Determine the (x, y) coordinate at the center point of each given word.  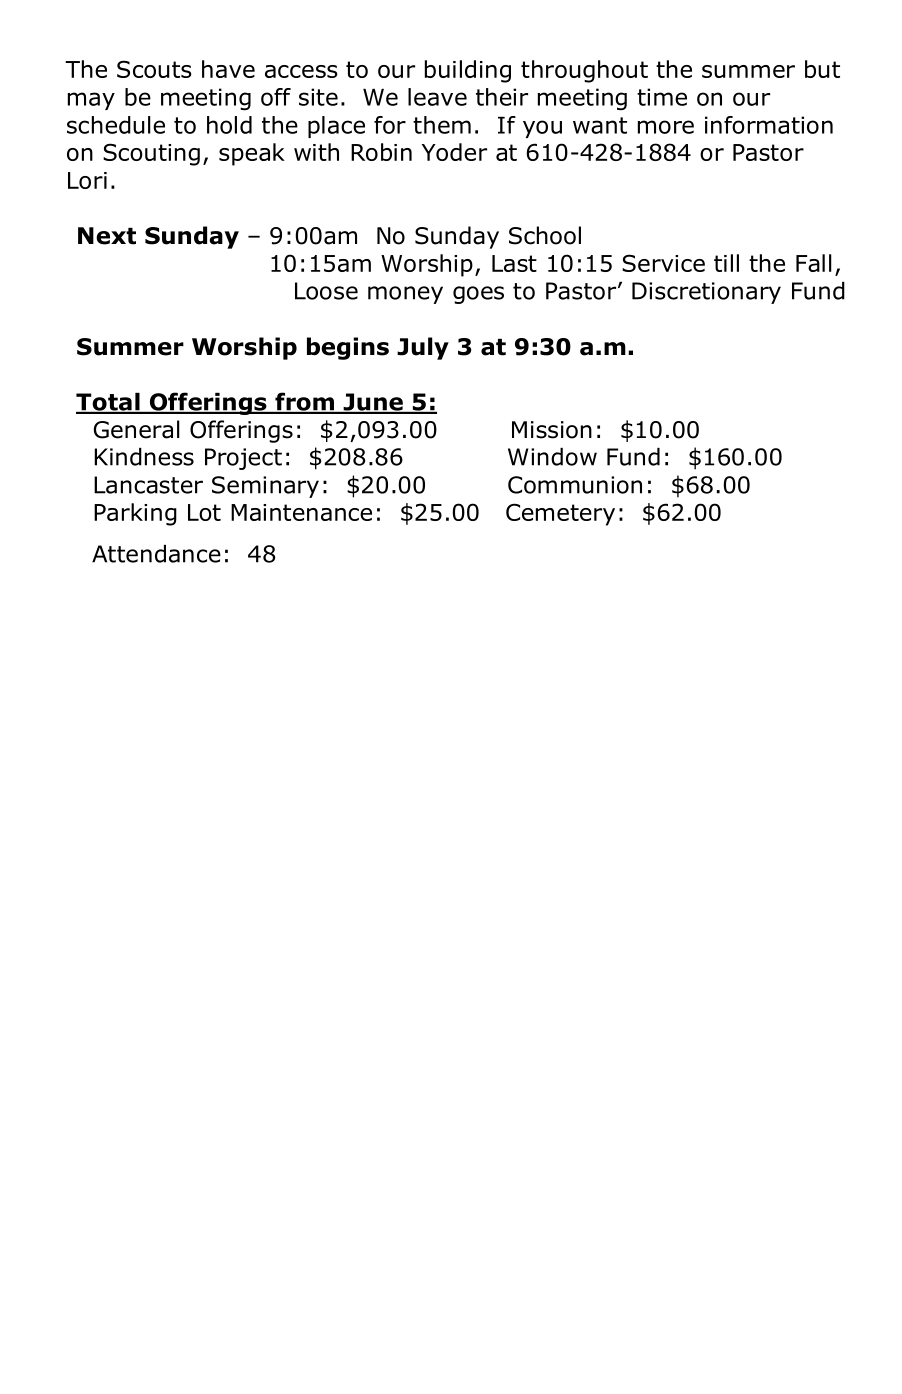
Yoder (454, 152)
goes (478, 295)
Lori (87, 180)
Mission (552, 430)
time (662, 97)
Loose (326, 291)
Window (552, 457)
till (726, 263)
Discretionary (706, 293)
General (136, 429)
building (468, 71)
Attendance (156, 554)
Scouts (154, 69)
